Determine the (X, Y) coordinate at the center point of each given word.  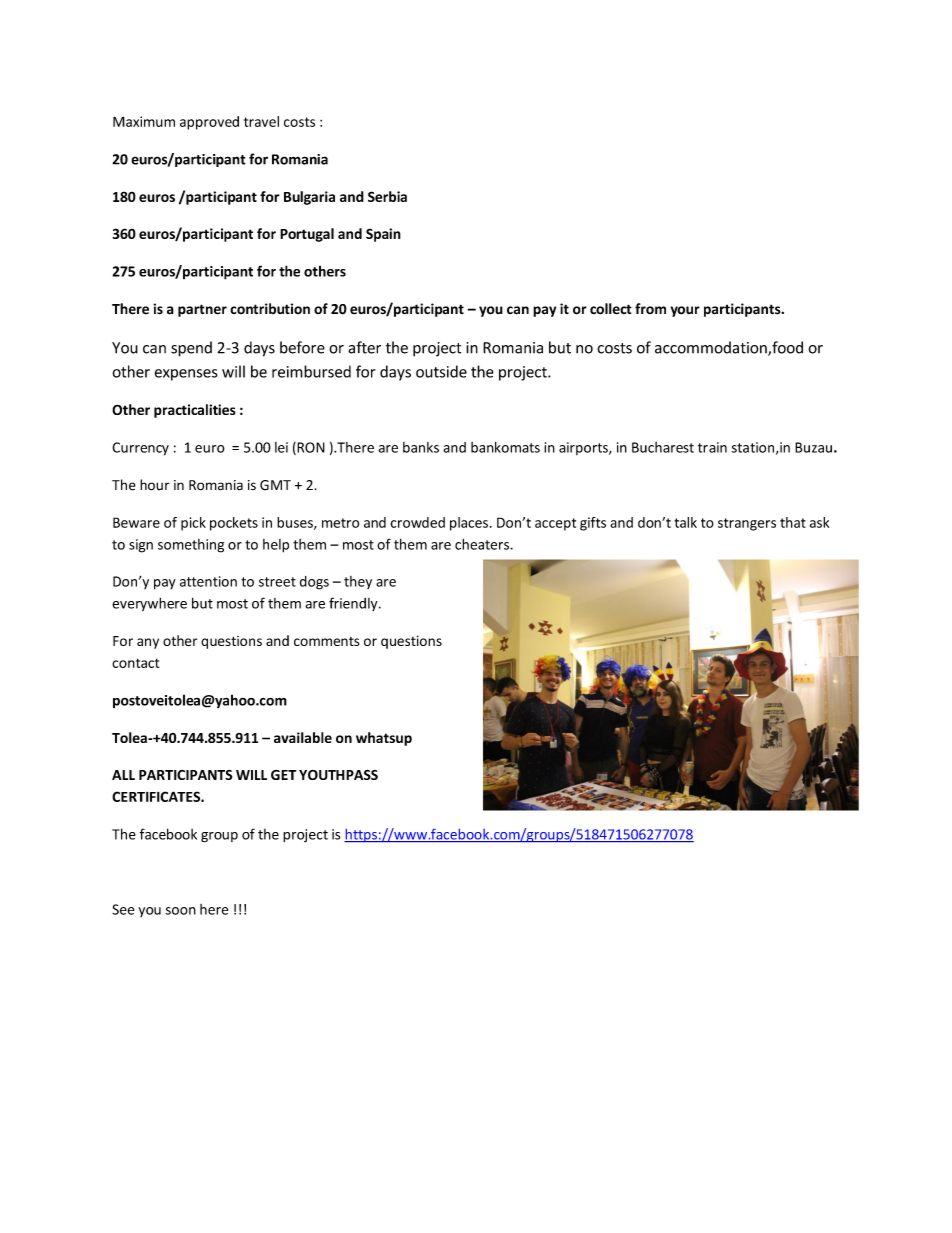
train (712, 447)
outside (441, 371)
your (685, 311)
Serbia (387, 196)
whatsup (384, 739)
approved (209, 123)
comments (326, 641)
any (148, 643)
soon (180, 911)
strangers (747, 524)
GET (283, 774)
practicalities (195, 411)
